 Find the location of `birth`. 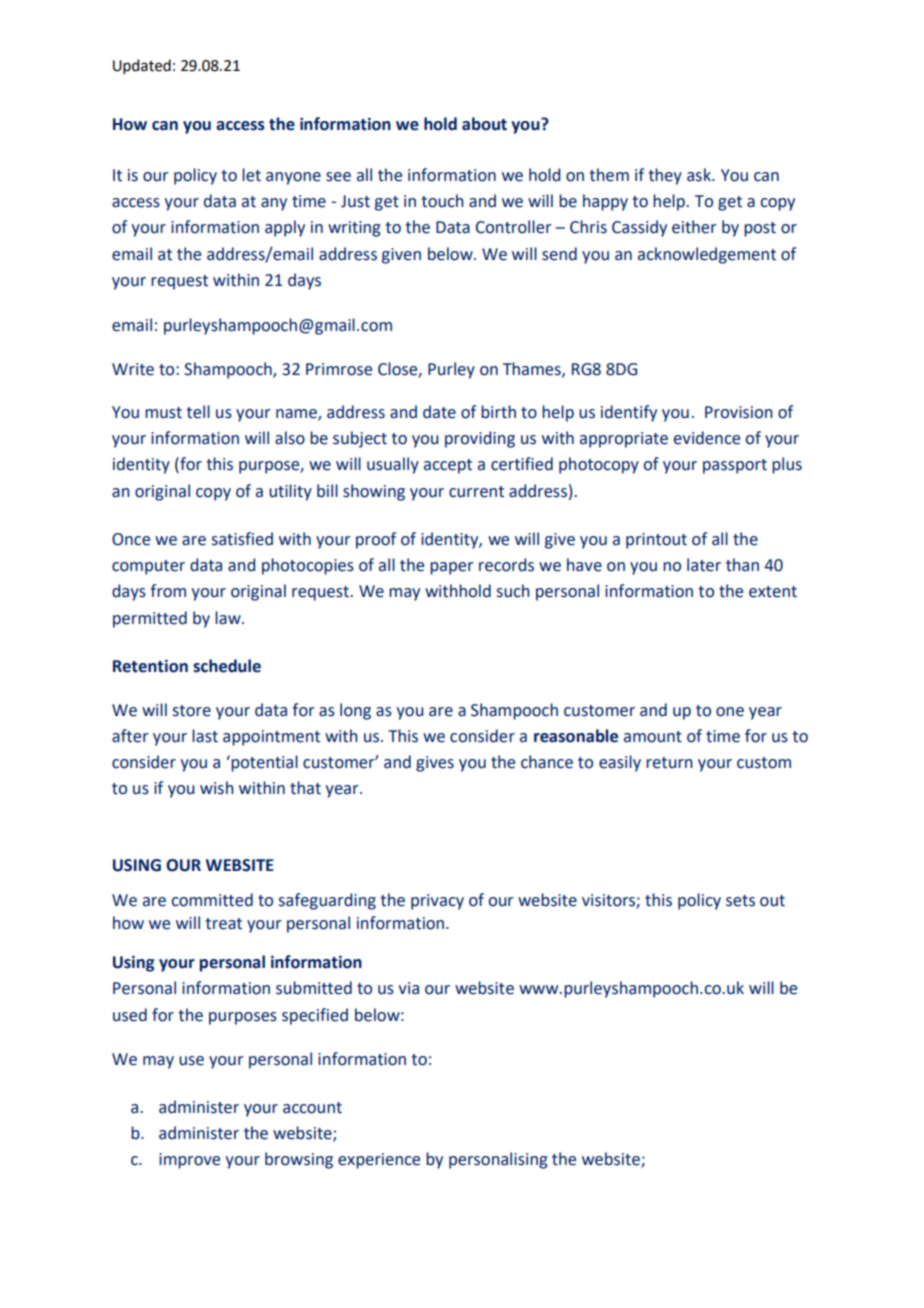

birth is located at coordinates (498, 412).
